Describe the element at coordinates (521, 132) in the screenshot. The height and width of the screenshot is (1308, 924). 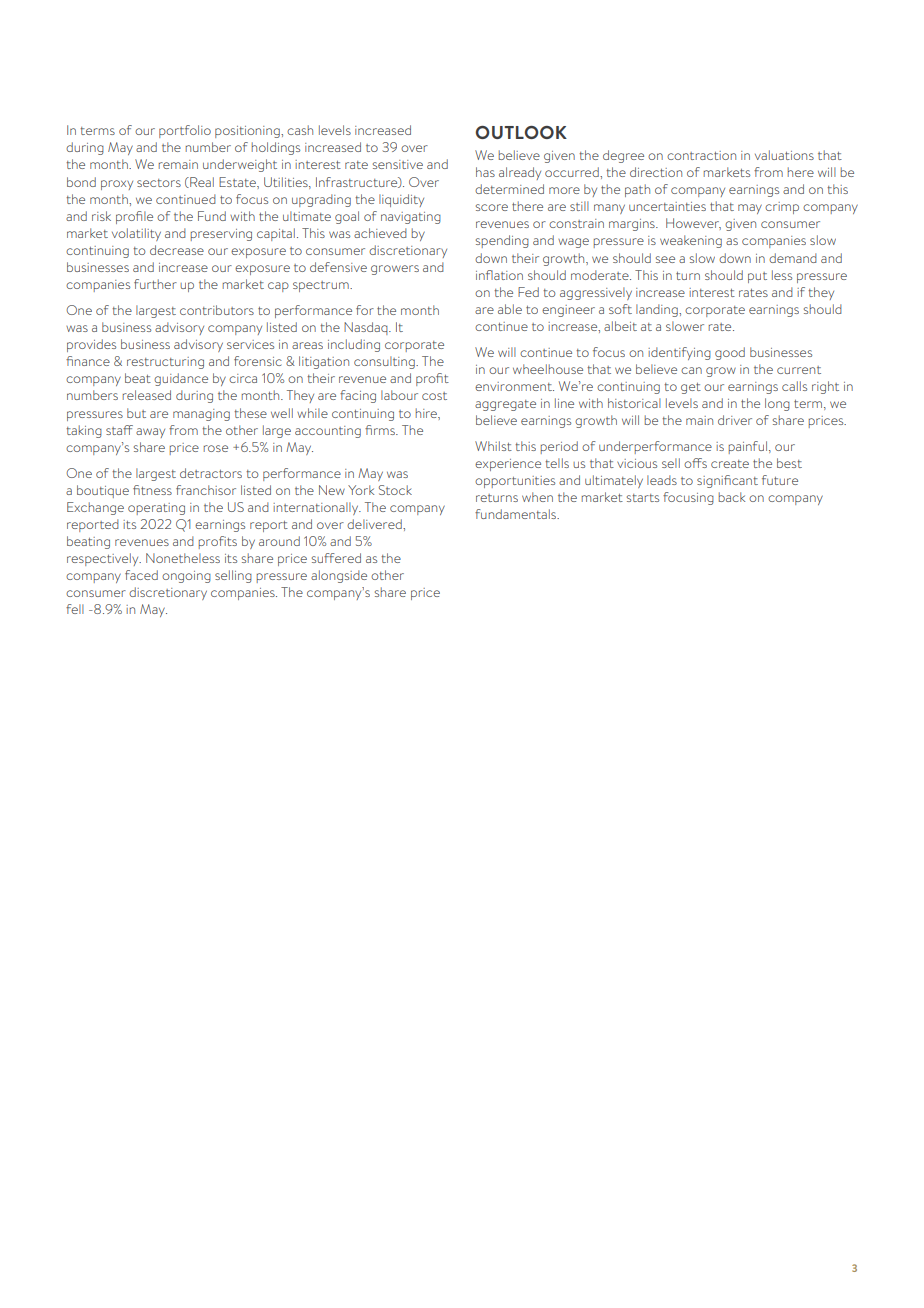
I see `OUTLOOK` at that location.
